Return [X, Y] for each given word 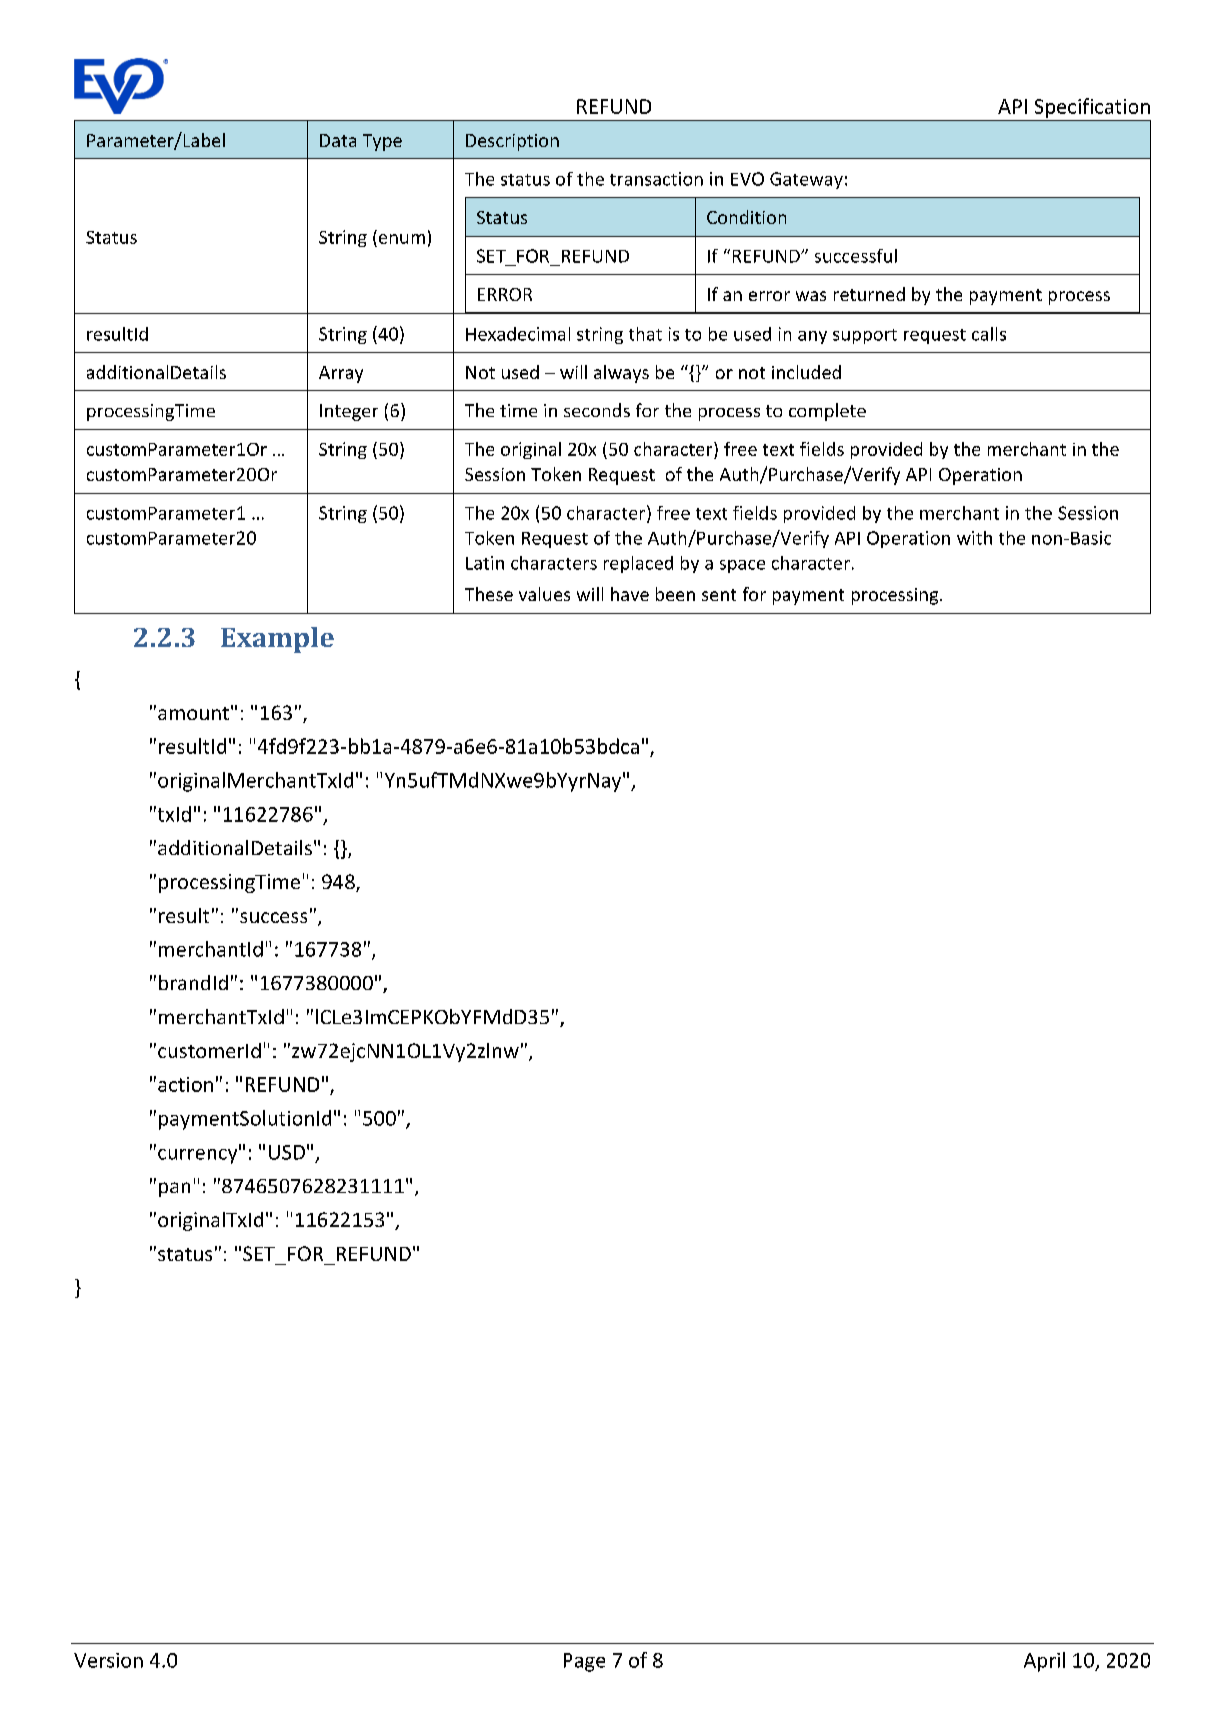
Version [108, 1660]
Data [338, 140]
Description [512, 142]
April [1044, 1662]
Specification [1092, 108]
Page [584, 1662]
